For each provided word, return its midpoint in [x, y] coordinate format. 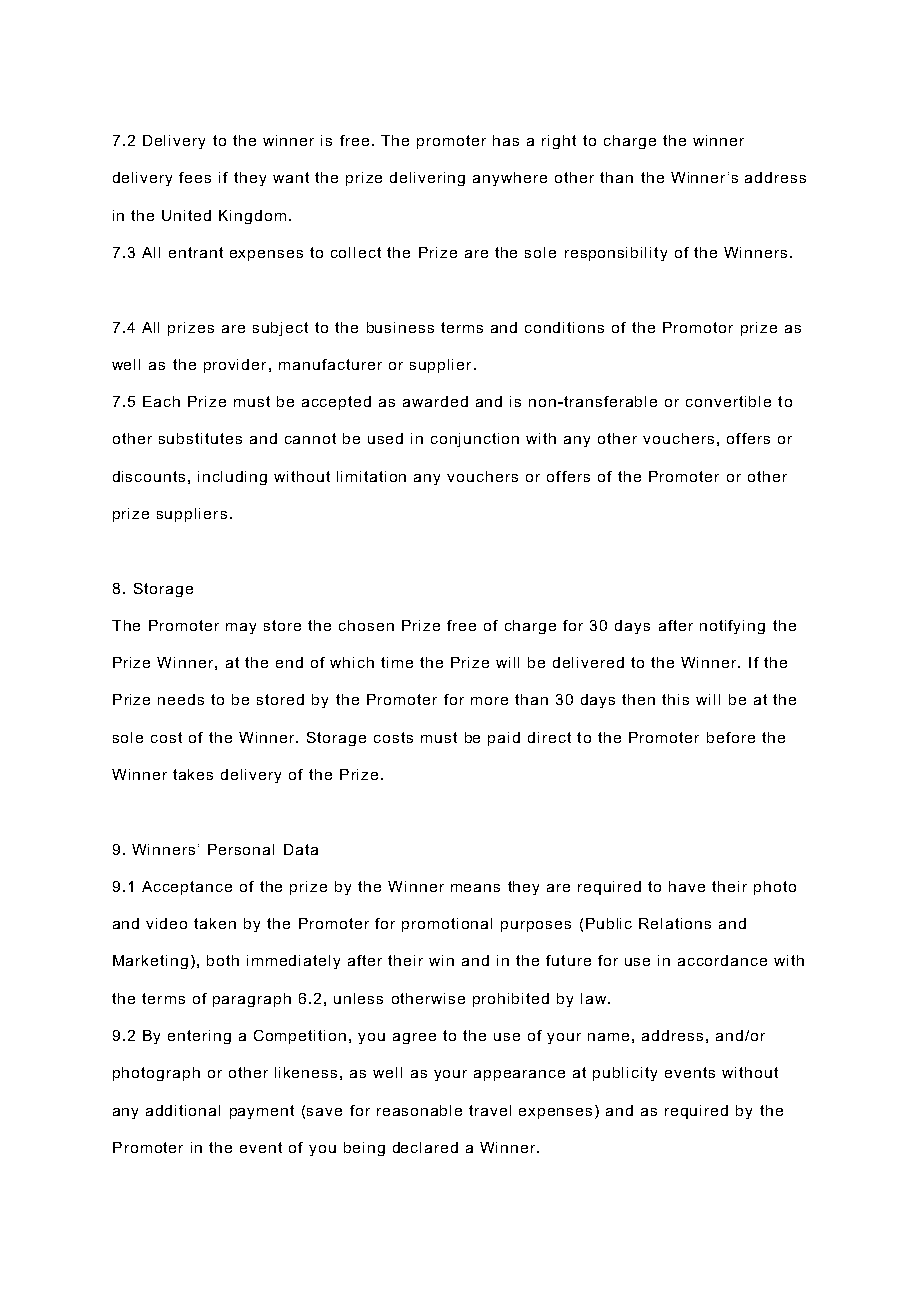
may [241, 628]
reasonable [419, 1110]
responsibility [616, 254]
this [675, 699]
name [608, 1037]
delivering [427, 179]
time [397, 662]
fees [195, 177]
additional [183, 1110]
